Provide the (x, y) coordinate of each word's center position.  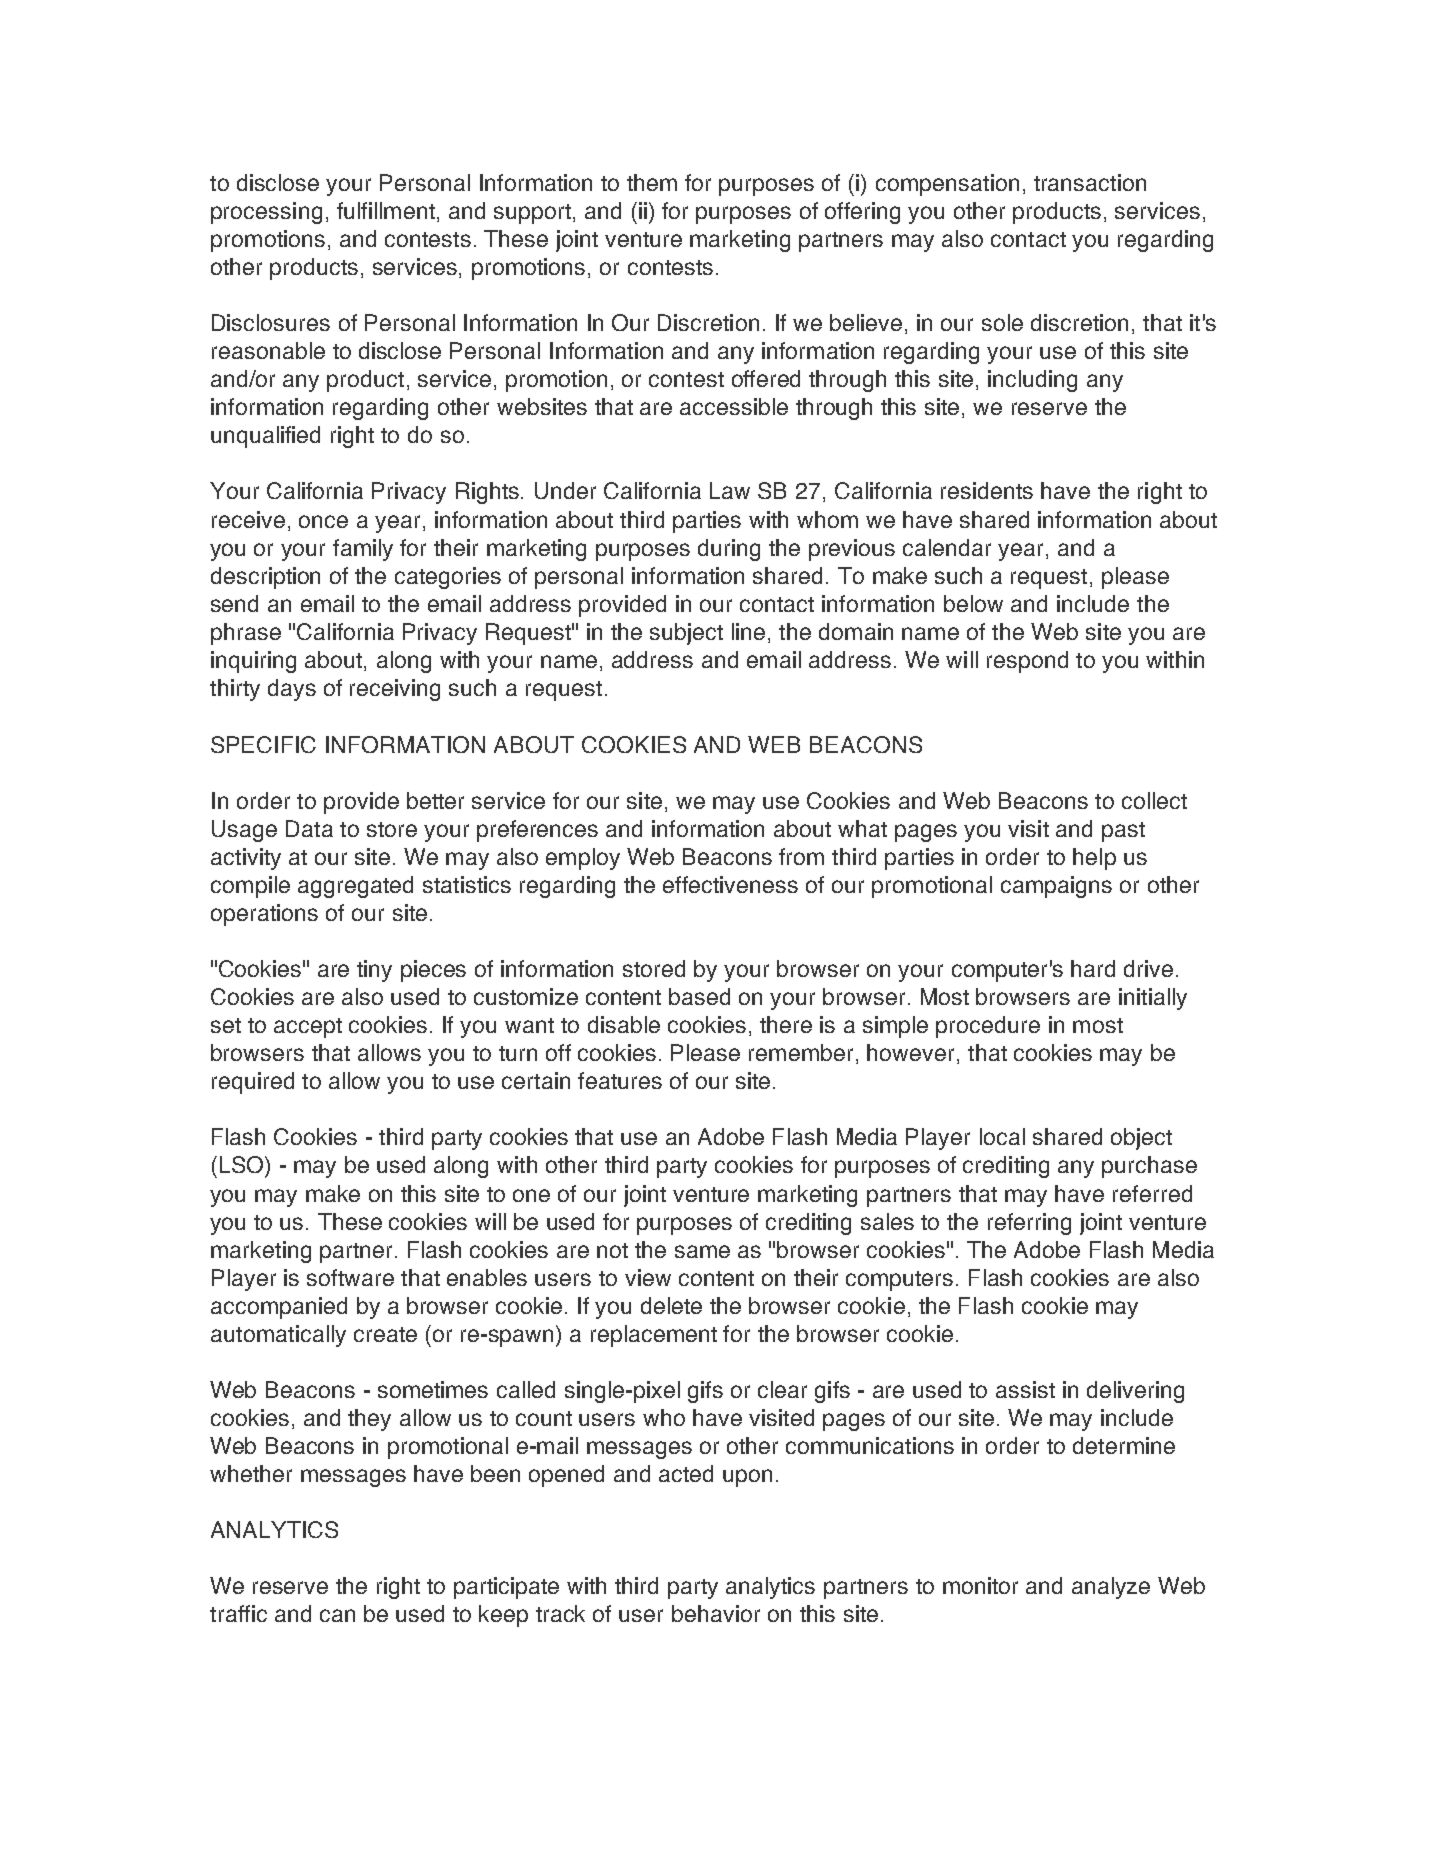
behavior (716, 1613)
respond (1027, 662)
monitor (980, 1585)
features (620, 1080)
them (652, 182)
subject (686, 634)
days (292, 690)
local (1002, 1136)
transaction (1090, 182)
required (253, 1083)
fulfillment (386, 210)
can (337, 1615)
